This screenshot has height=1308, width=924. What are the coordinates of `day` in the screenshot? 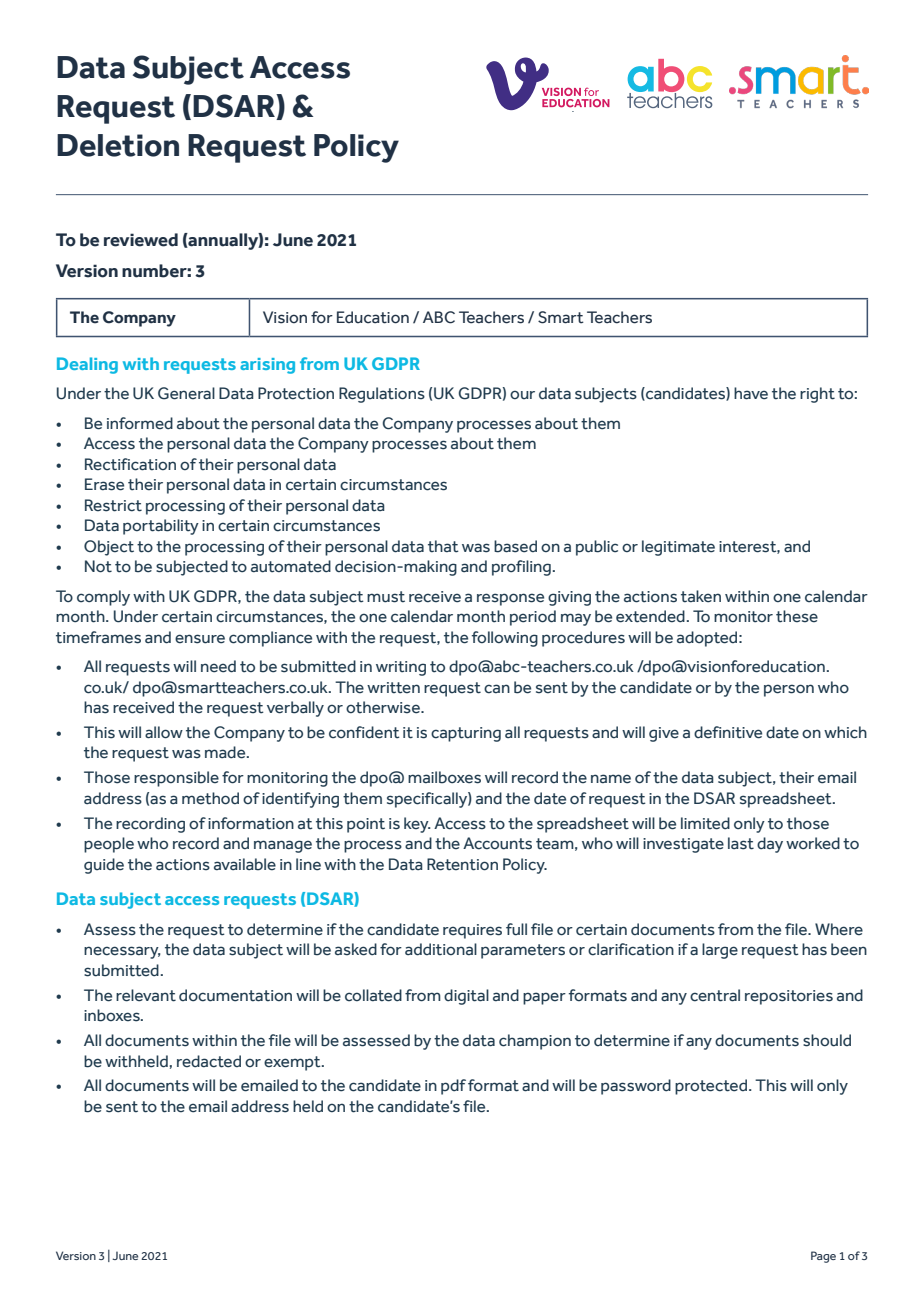 It's located at (770, 845).
